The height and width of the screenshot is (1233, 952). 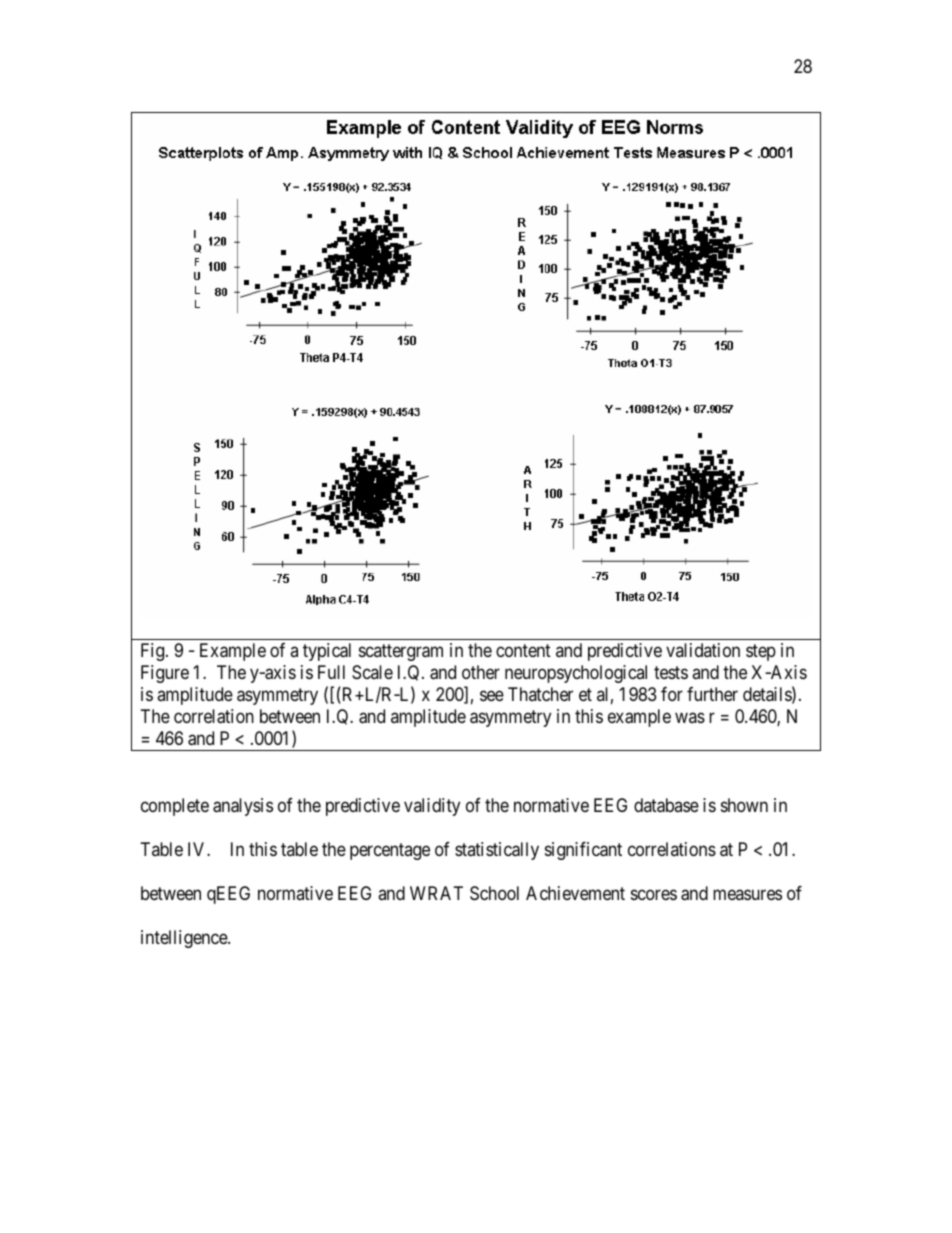 I want to click on School, so click(x=494, y=893).
